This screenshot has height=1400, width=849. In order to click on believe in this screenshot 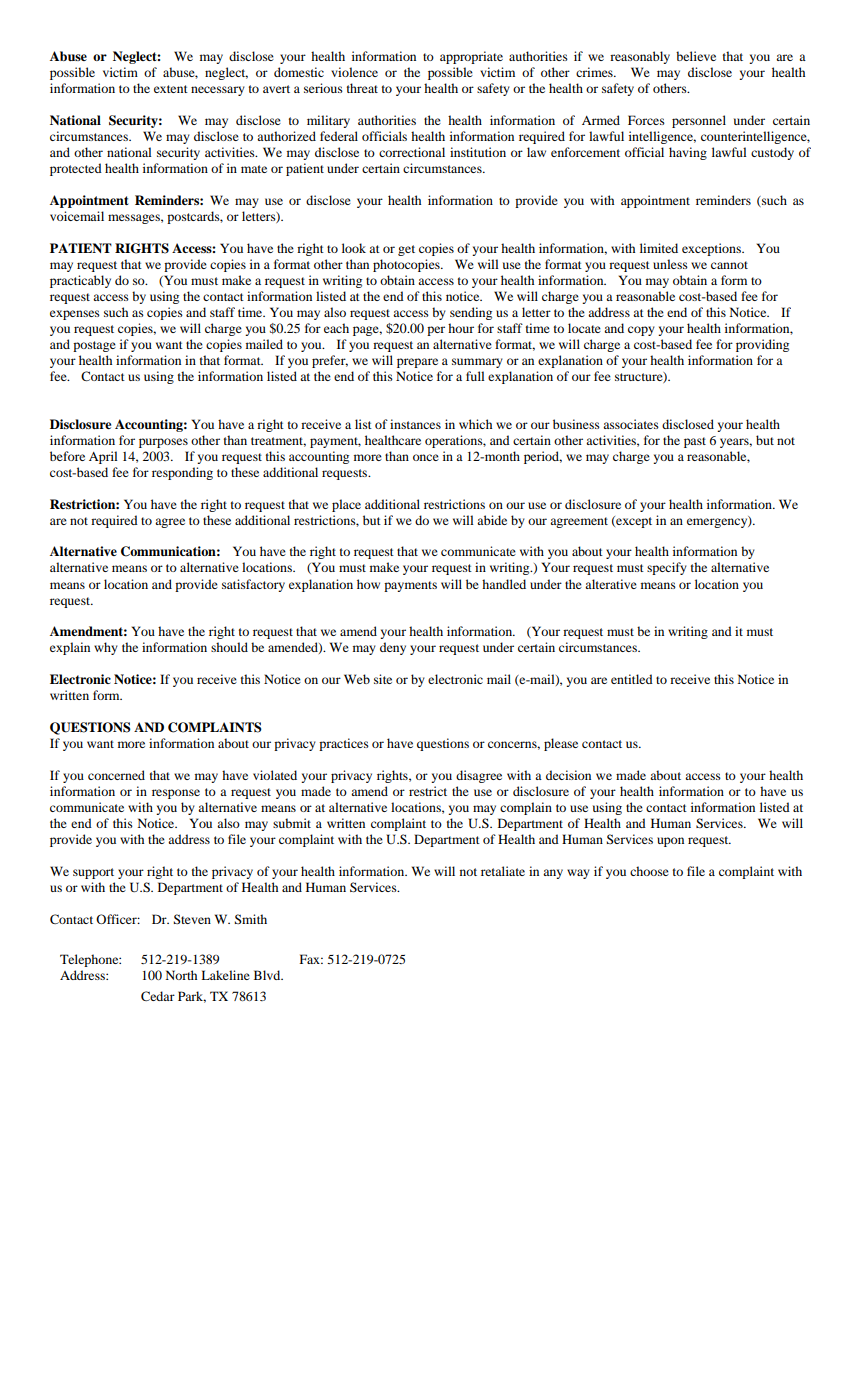, I will do `click(696, 56)`.
